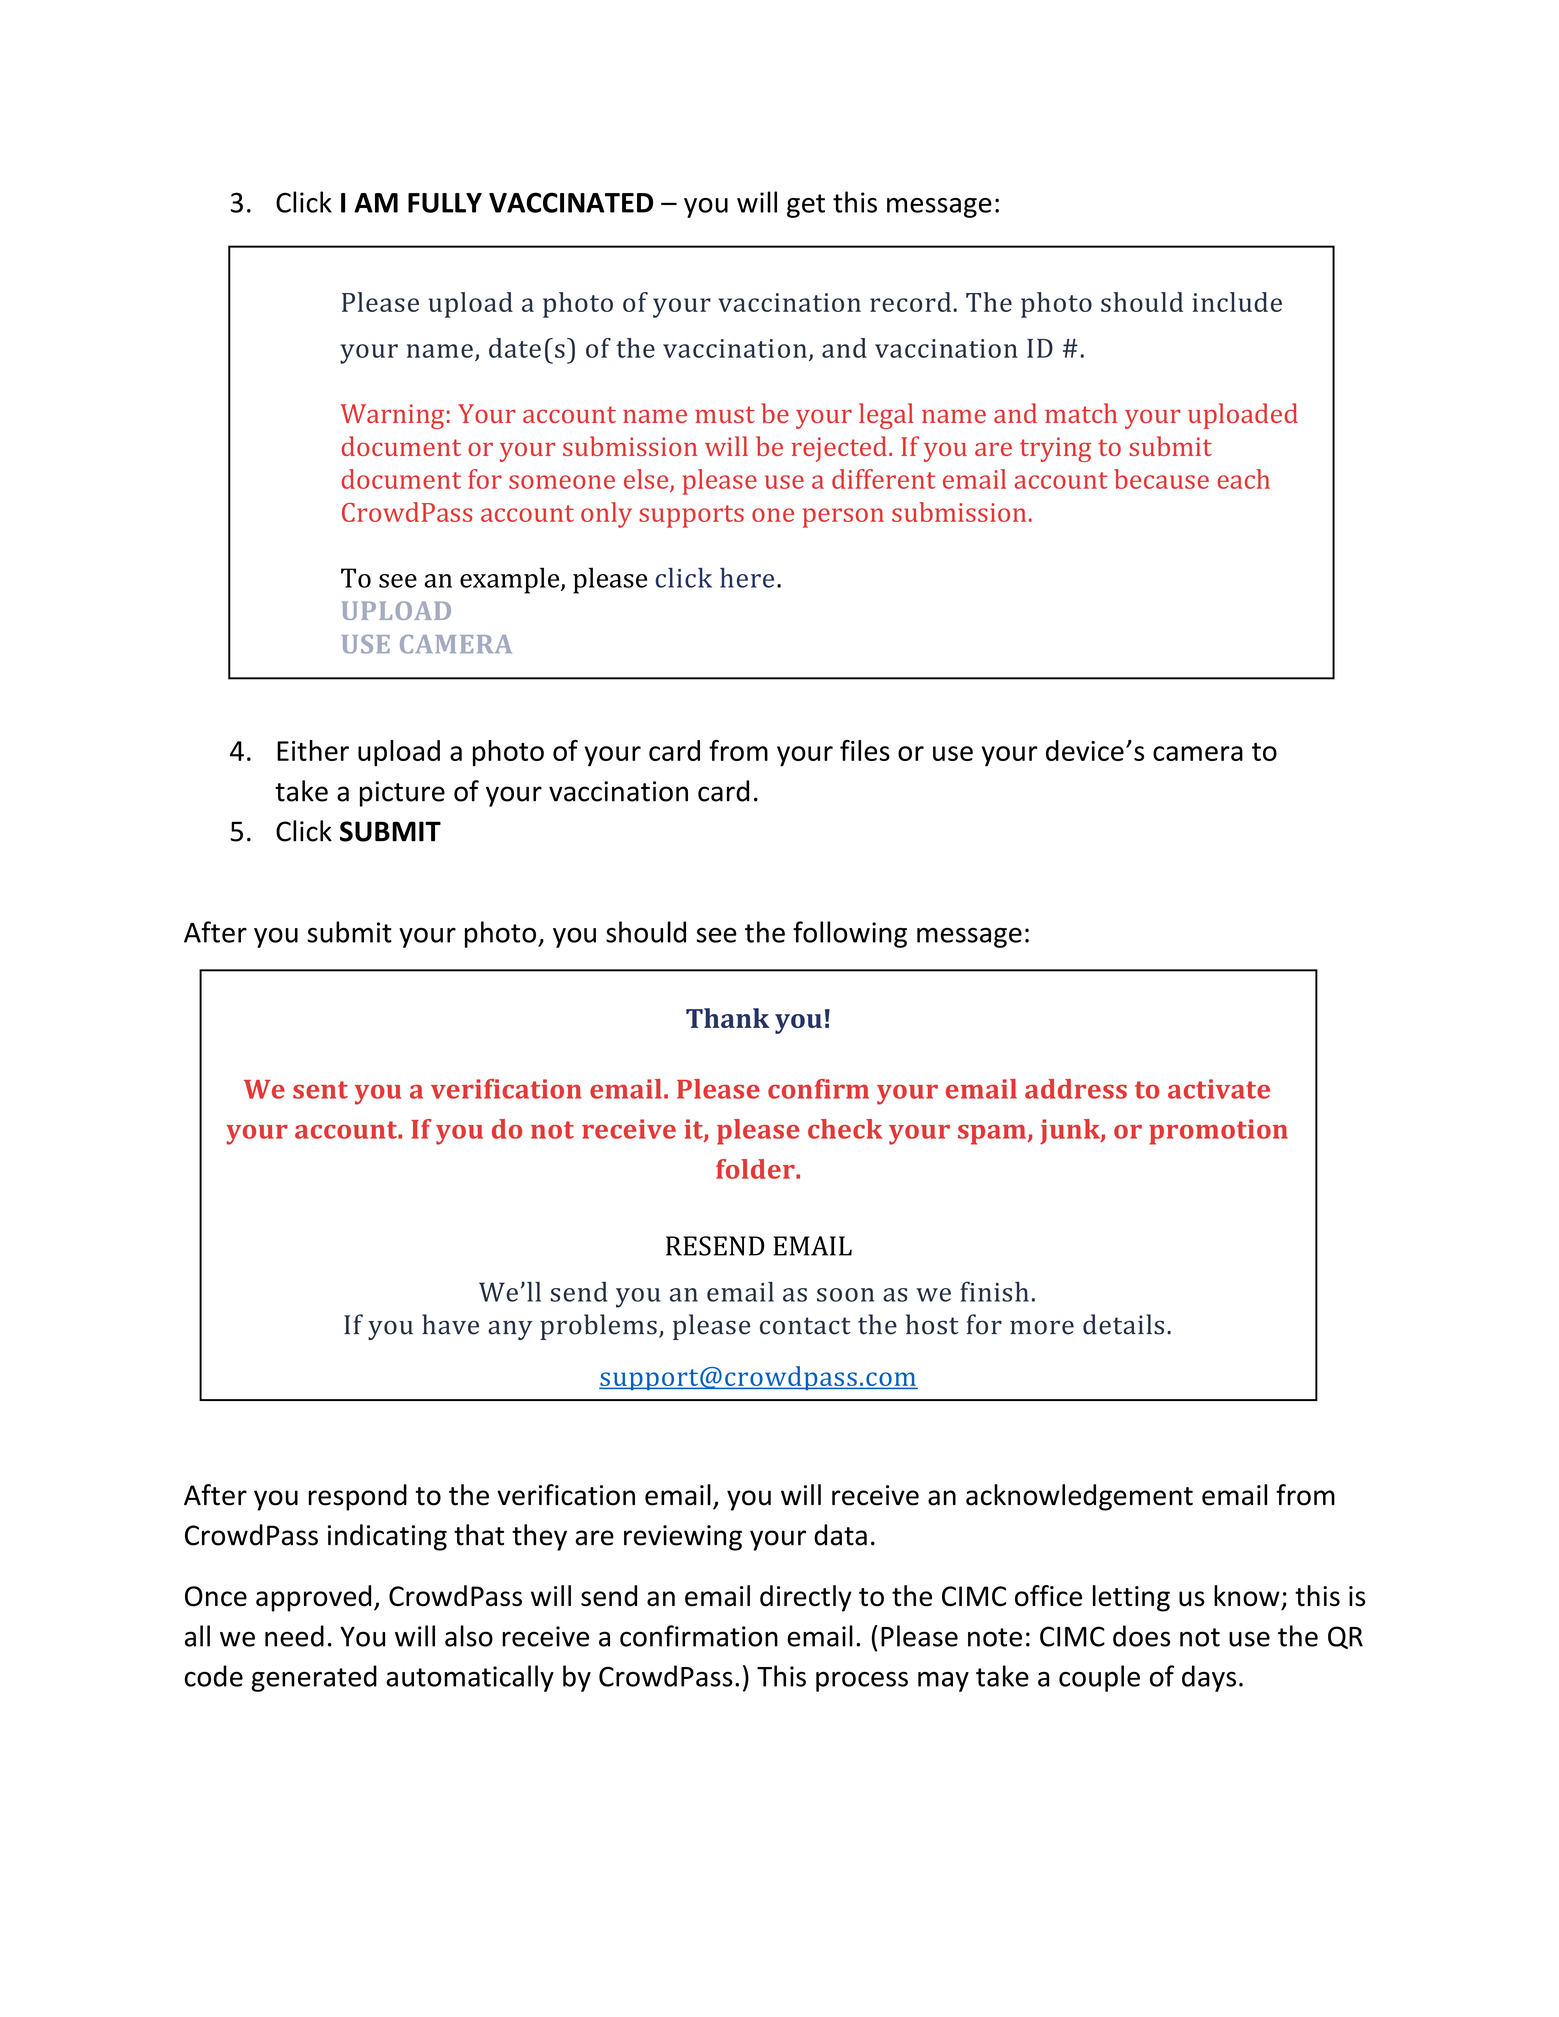 The width and height of the page is (1559, 2017). Describe the element at coordinates (450, 1324) in the page. I see `have` at that location.
